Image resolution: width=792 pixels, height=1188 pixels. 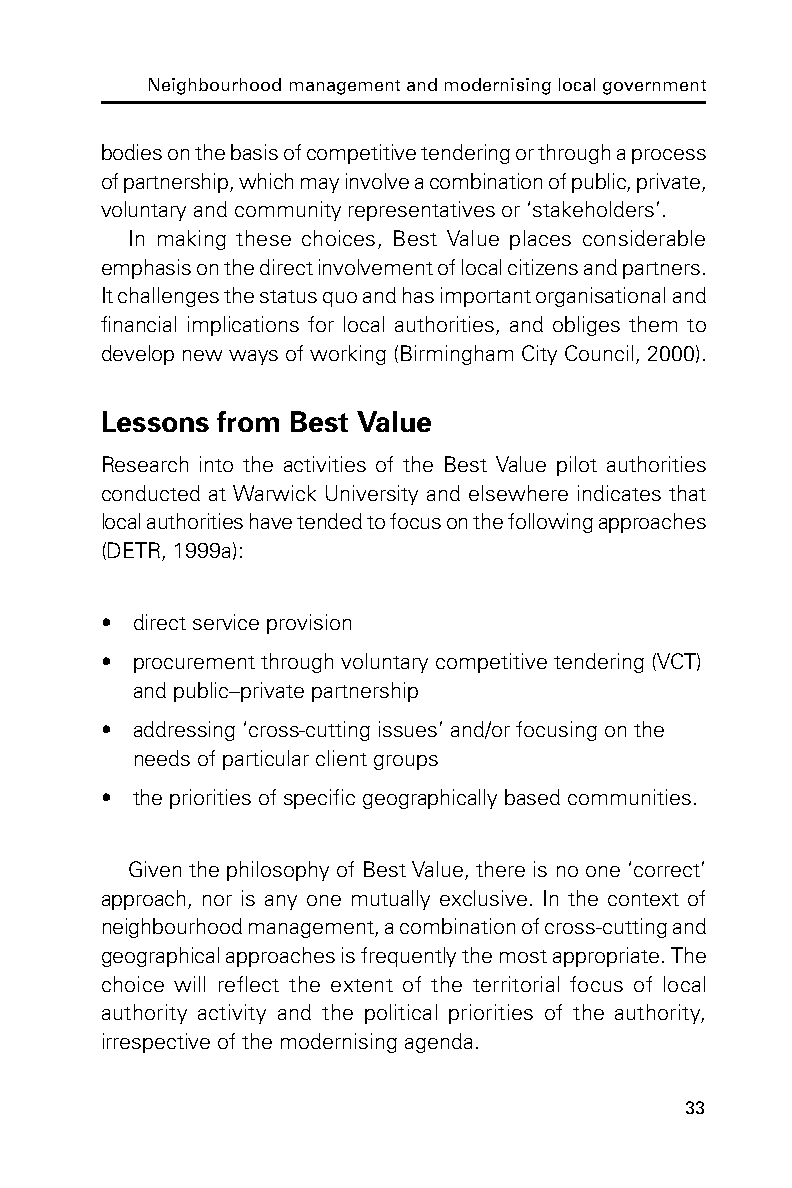 What do you see at coordinates (232, 1014) in the image?
I see `activity` at bounding box center [232, 1014].
